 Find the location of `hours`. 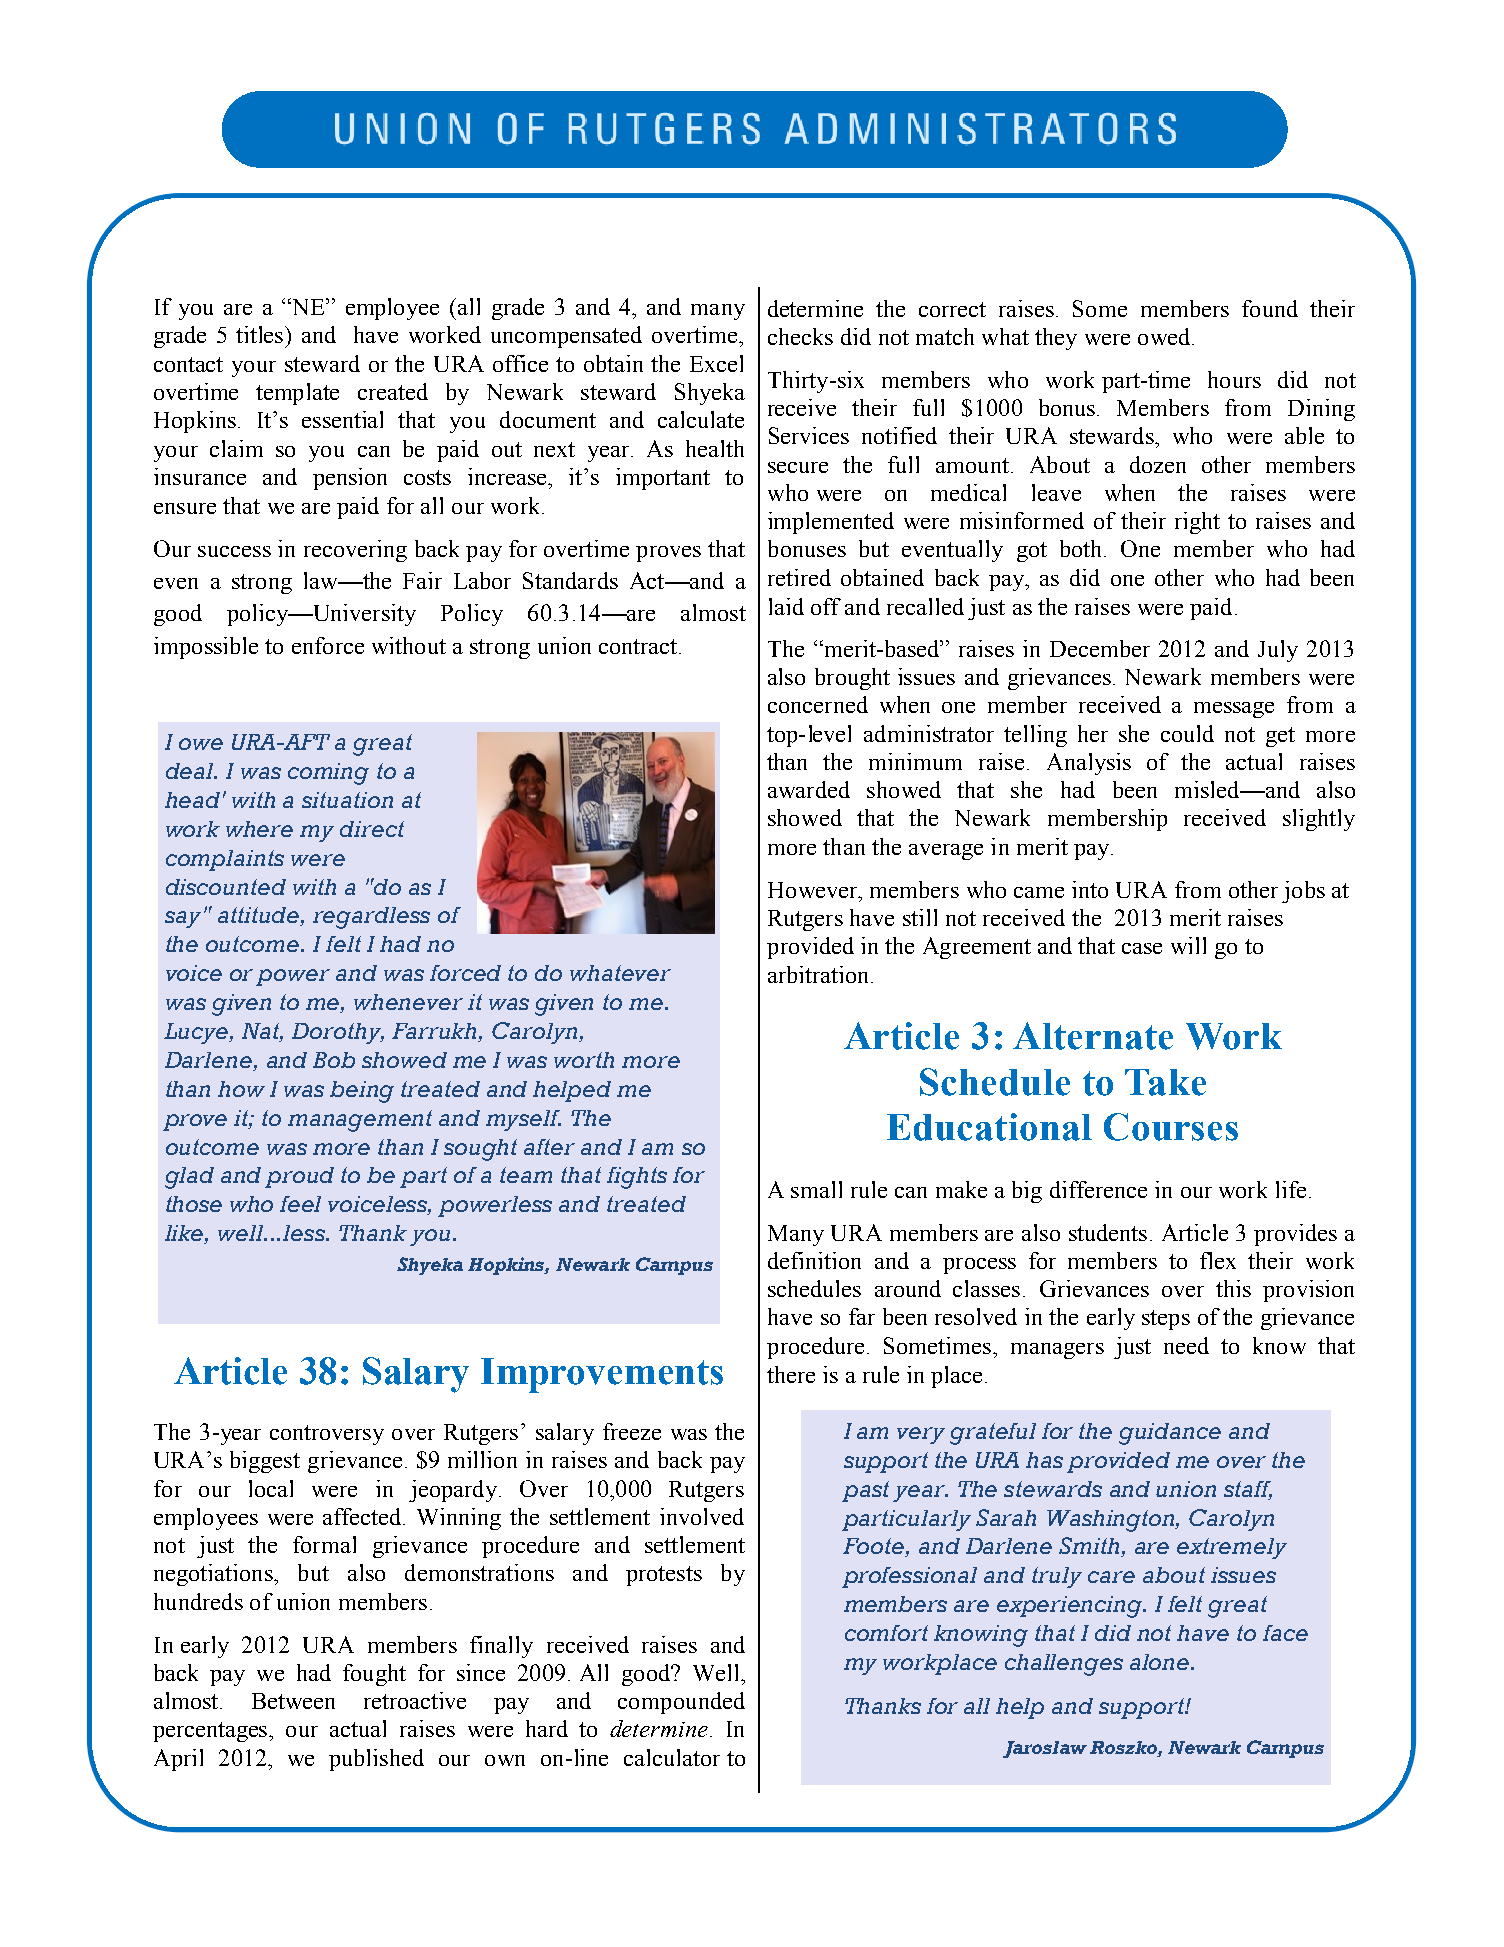

hours is located at coordinates (1234, 379).
